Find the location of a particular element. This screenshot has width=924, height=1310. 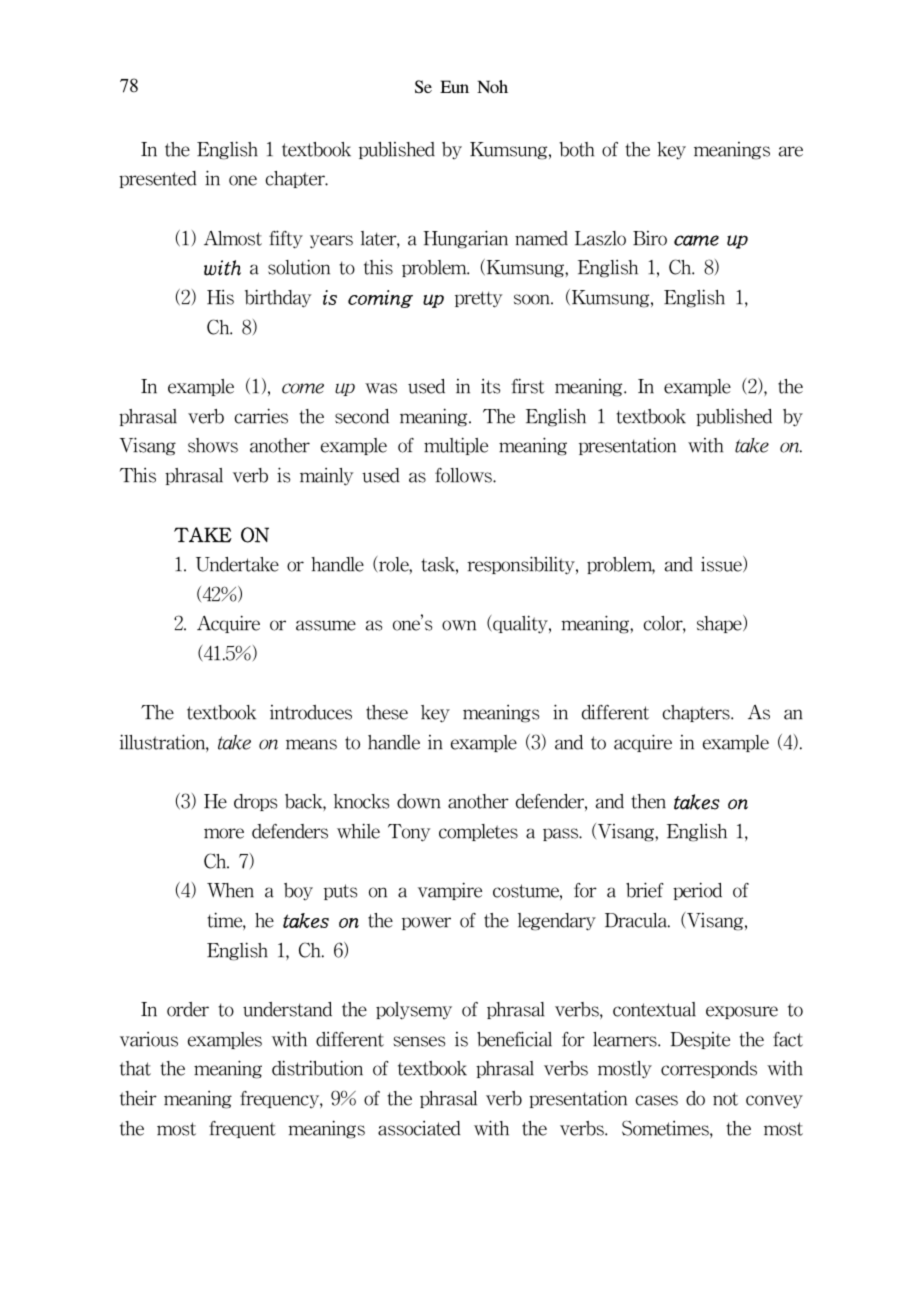

are is located at coordinates (791, 151).
